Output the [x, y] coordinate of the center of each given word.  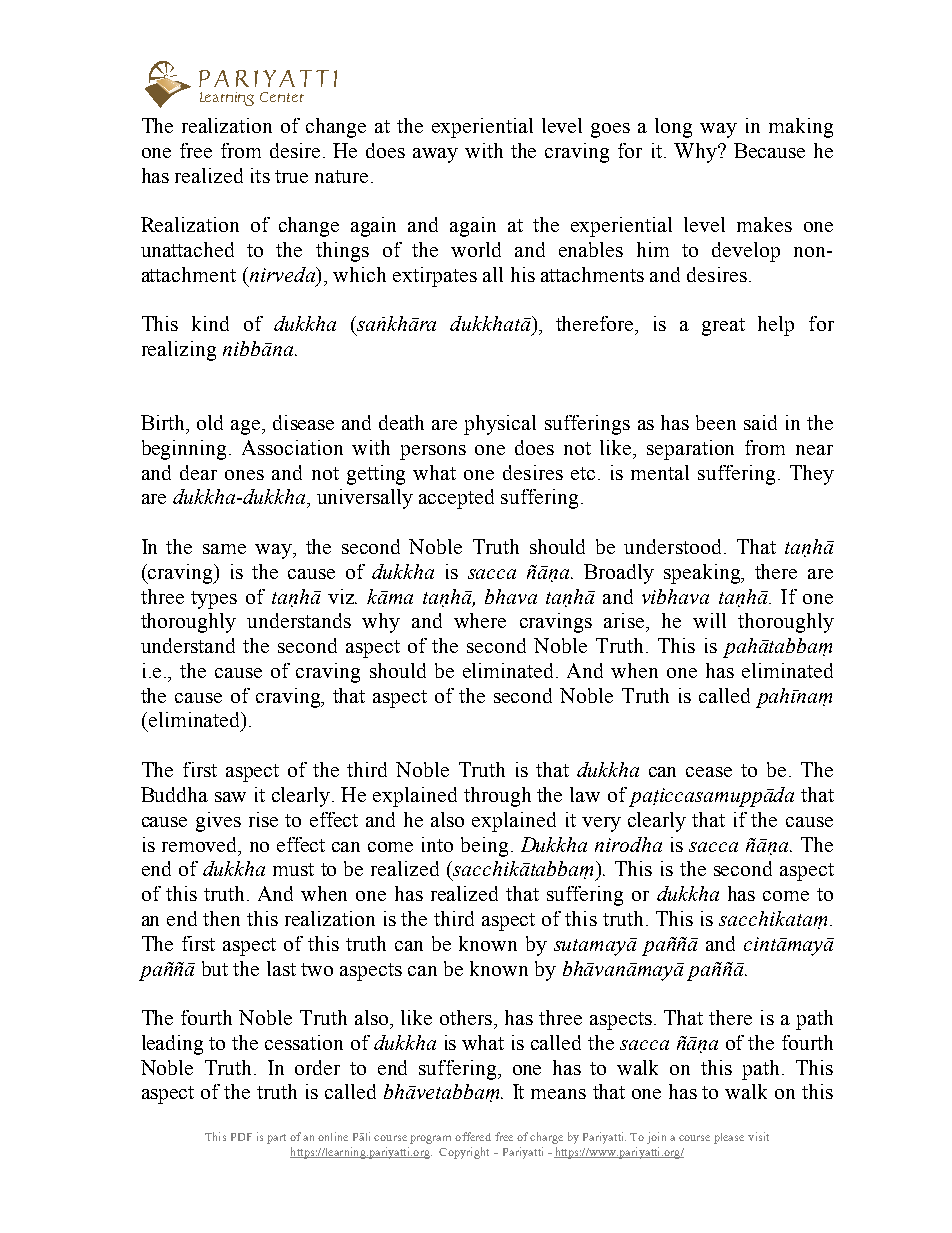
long [673, 128]
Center [282, 97]
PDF [241, 1137]
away [435, 155]
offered [473, 1136]
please [729, 1138]
